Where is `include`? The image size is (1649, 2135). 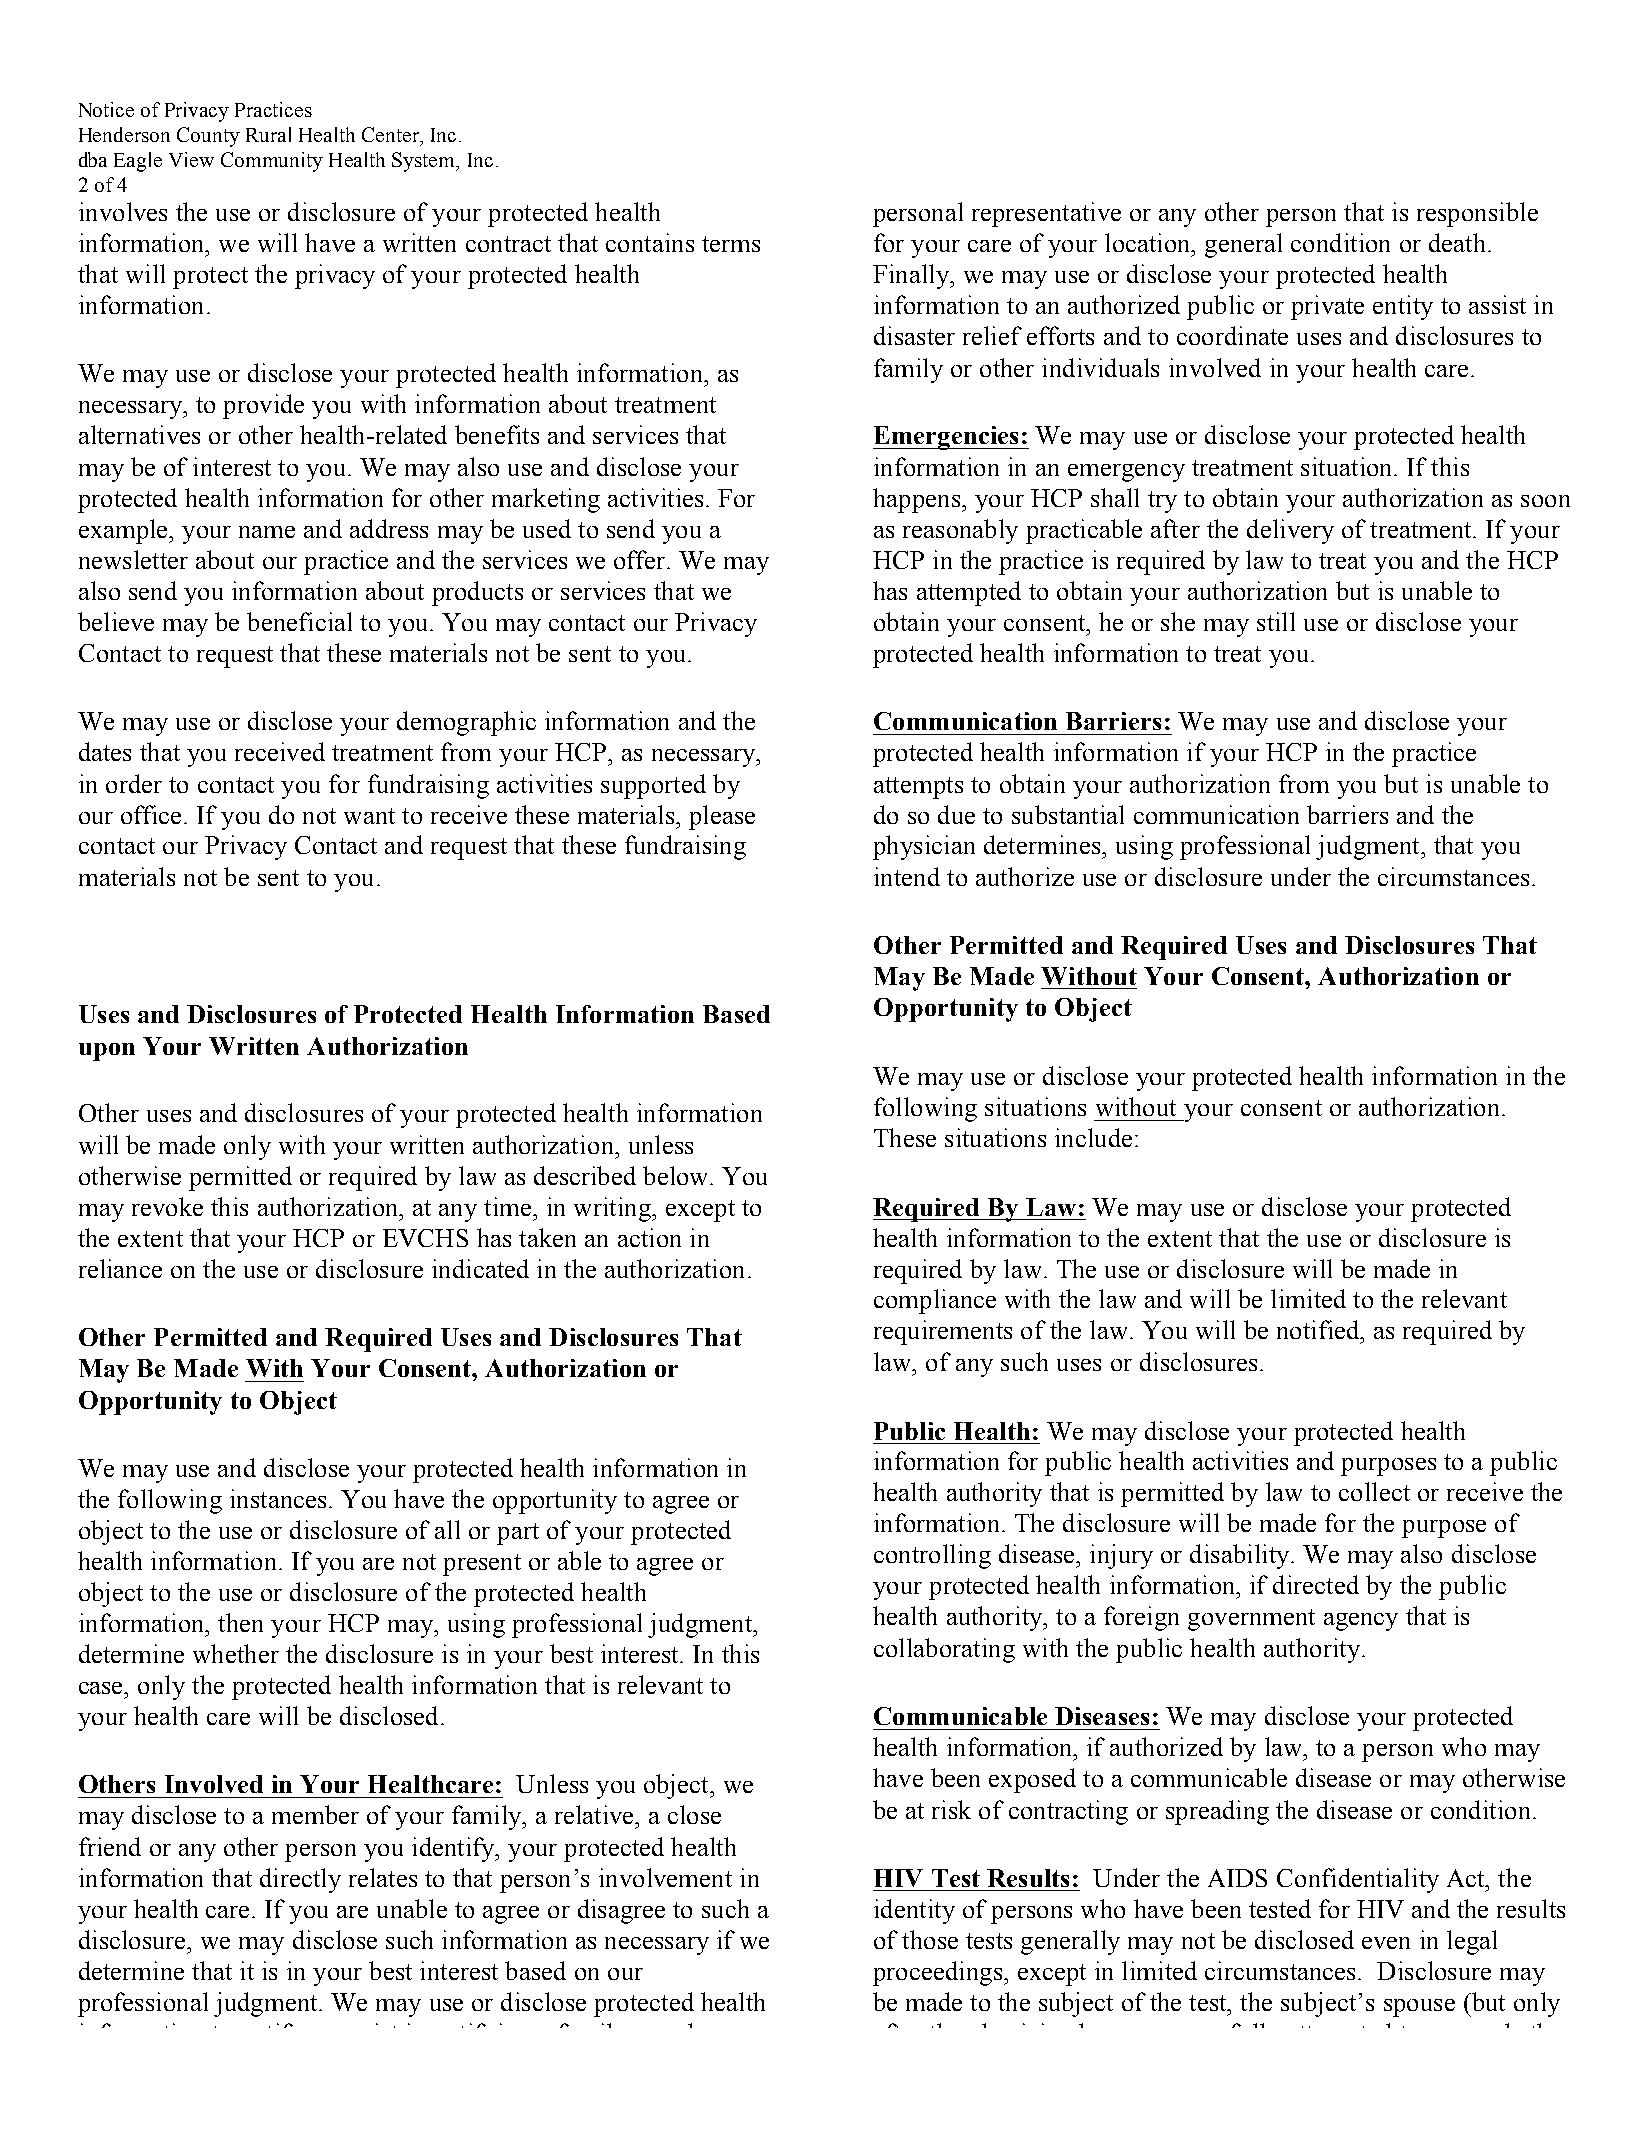
include is located at coordinates (1093, 1137).
